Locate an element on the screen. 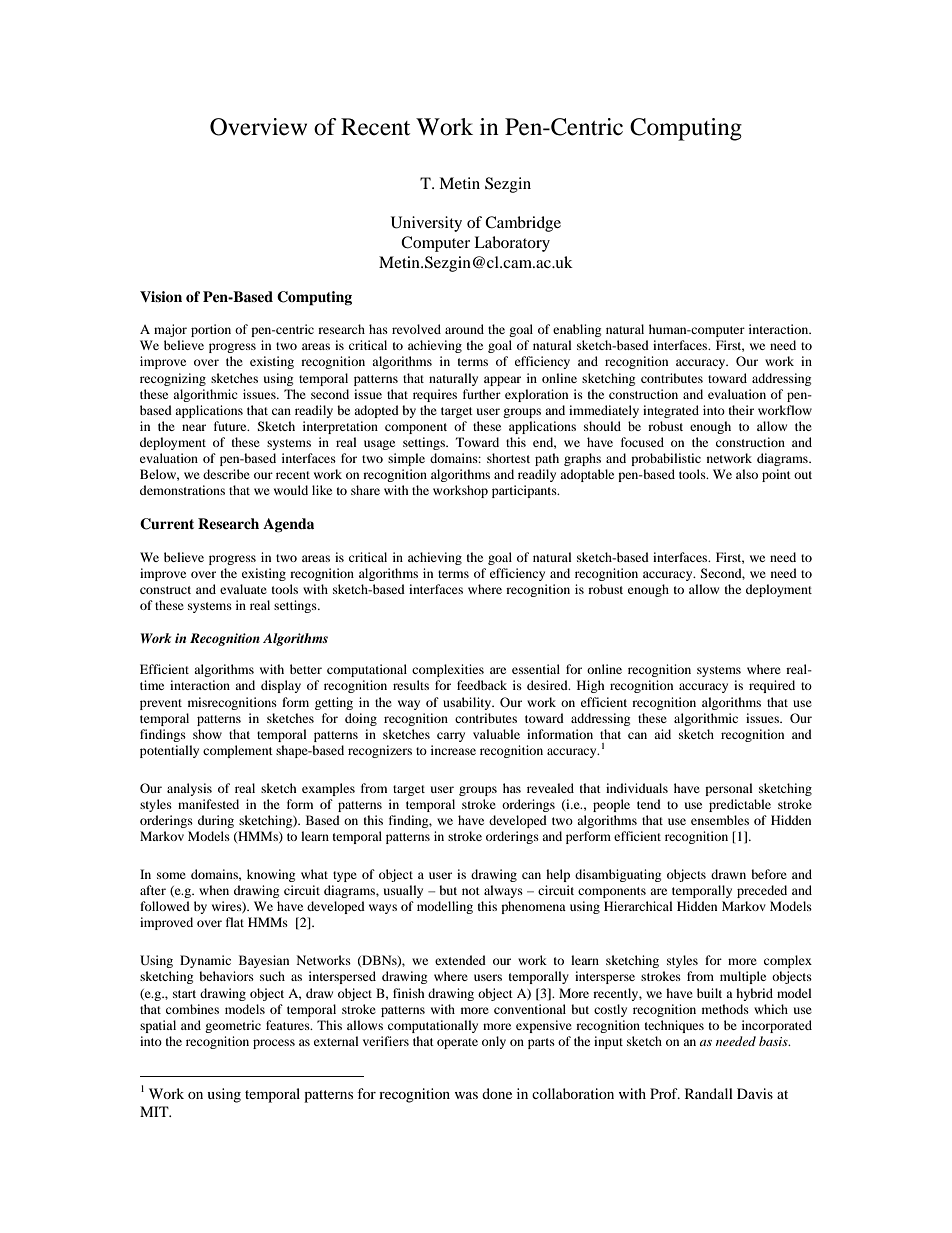 The image size is (952, 1233). required is located at coordinates (772, 686).
